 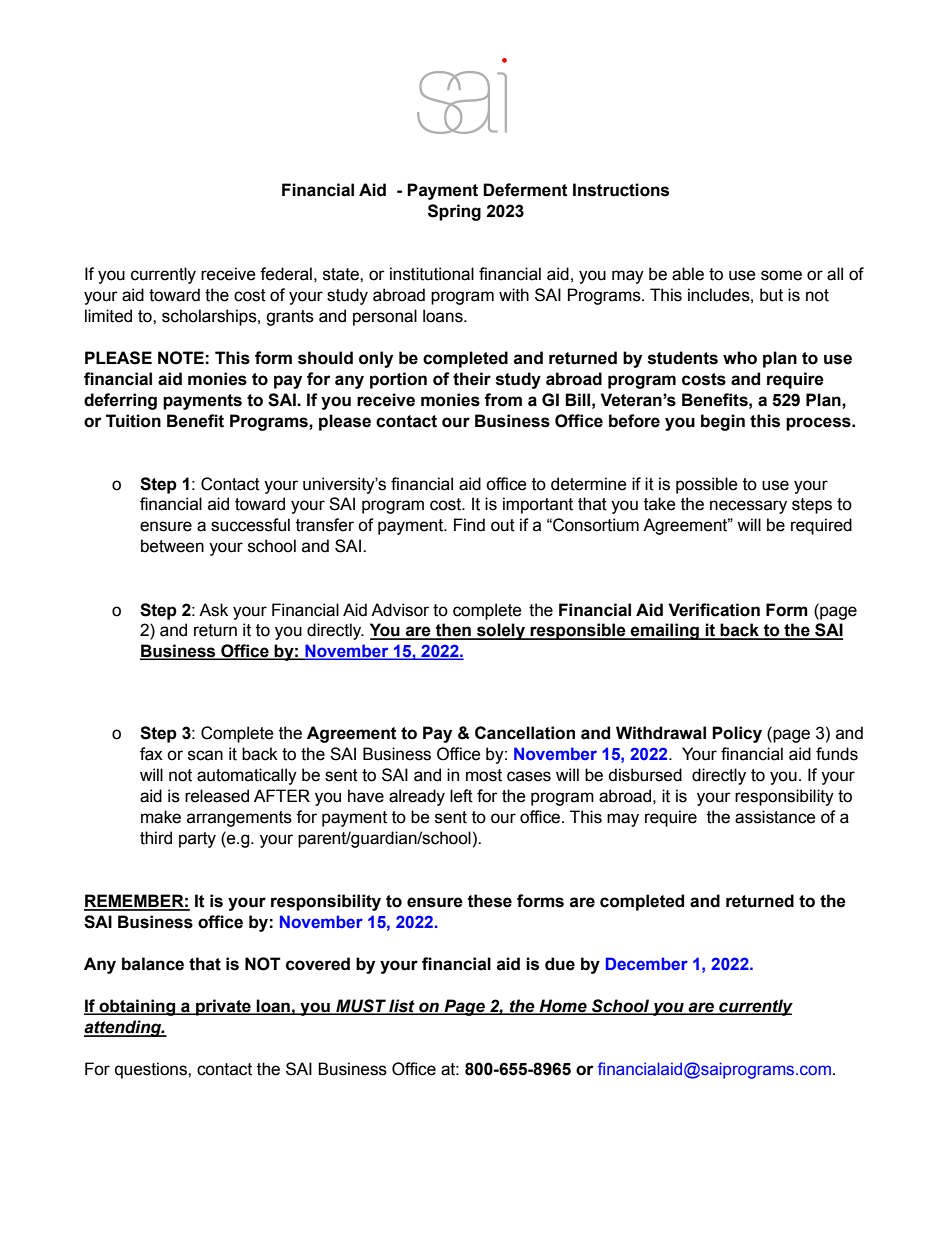 What do you see at coordinates (714, 610) in the image?
I see `Verification` at bounding box center [714, 610].
